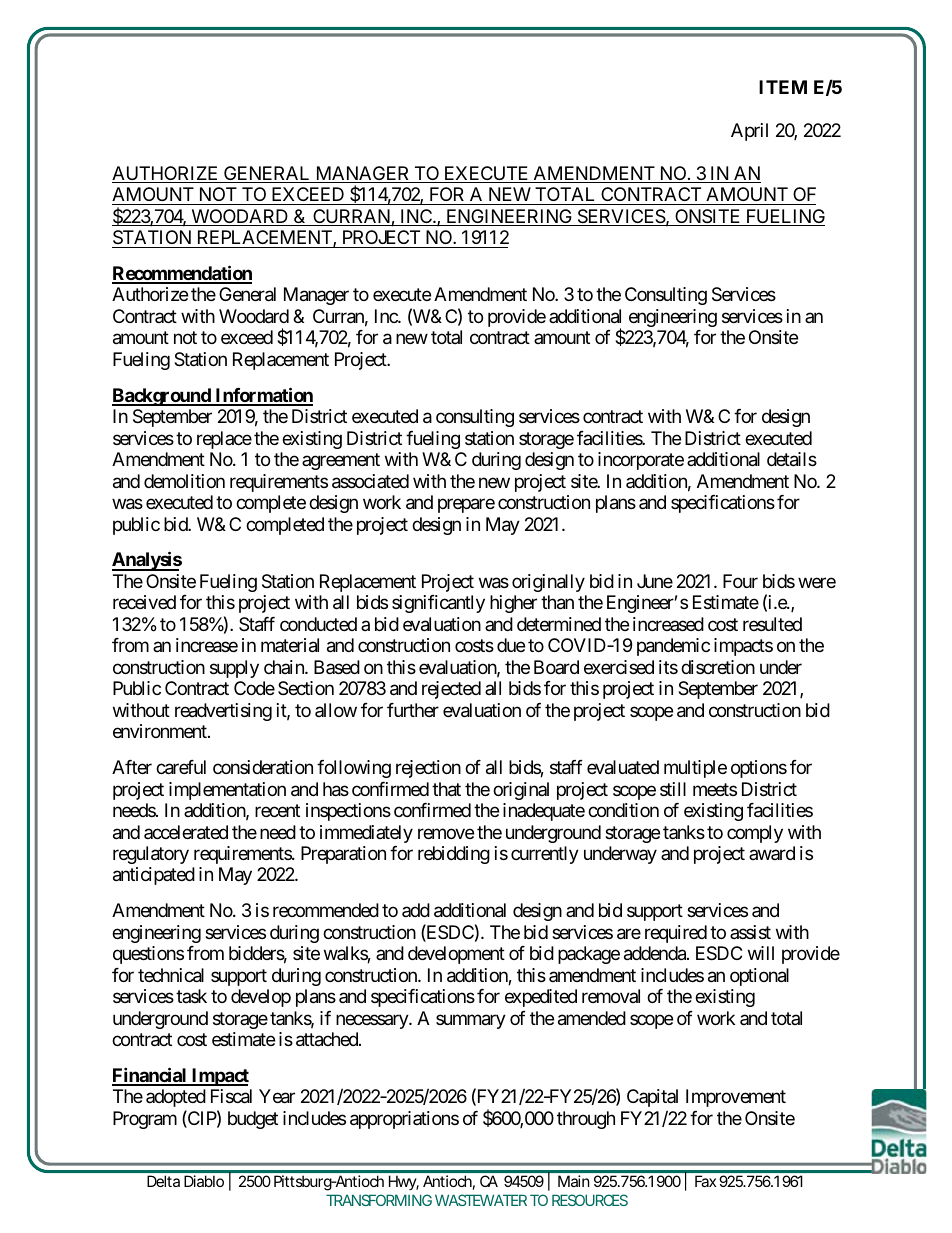 The height and width of the screenshot is (1233, 952). Describe the element at coordinates (370, 481) in the screenshot. I see `associated` at that location.
